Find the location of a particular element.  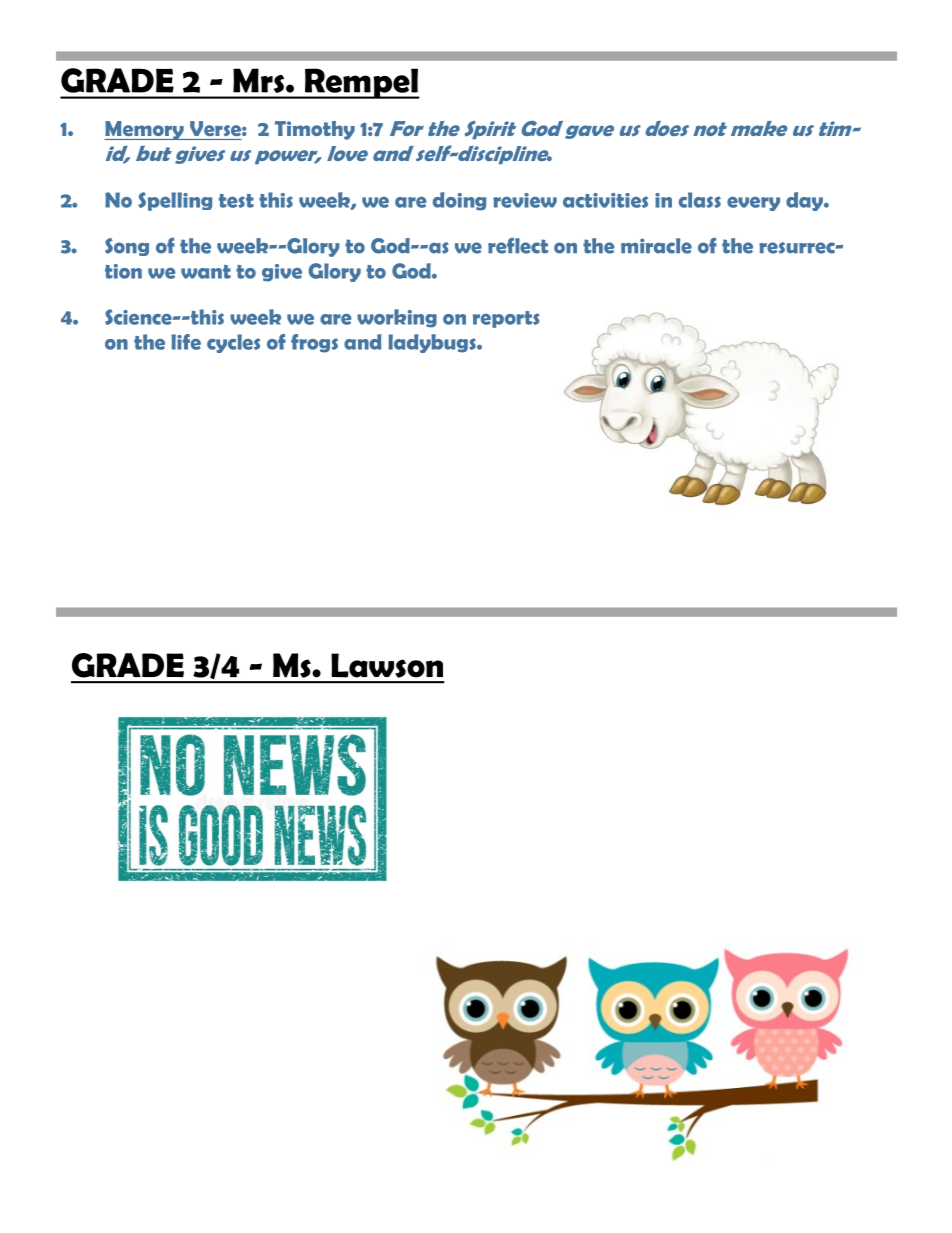

frogs is located at coordinates (314, 343).
